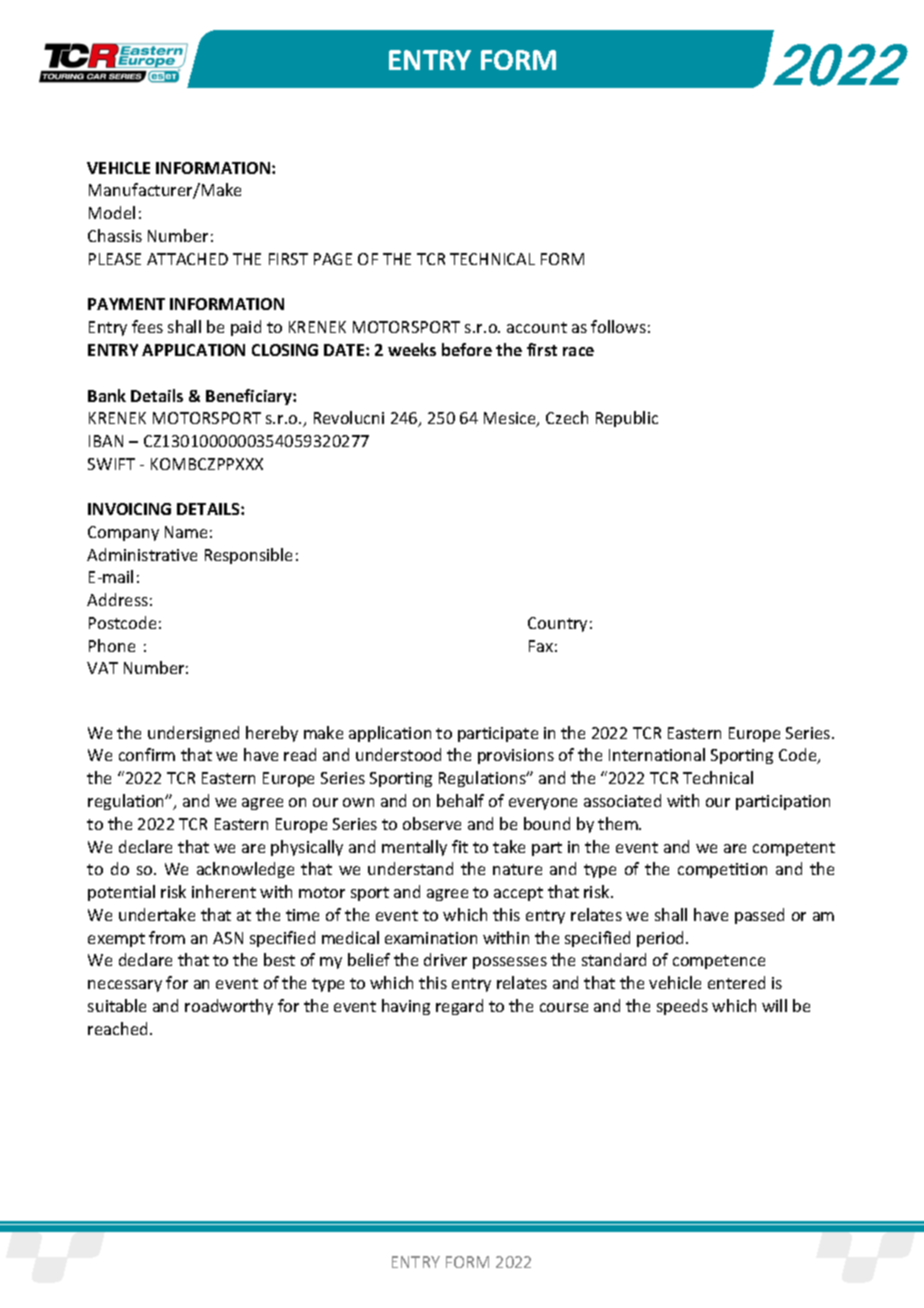  What do you see at coordinates (125, 986) in the document?
I see `necessary` at bounding box center [125, 986].
